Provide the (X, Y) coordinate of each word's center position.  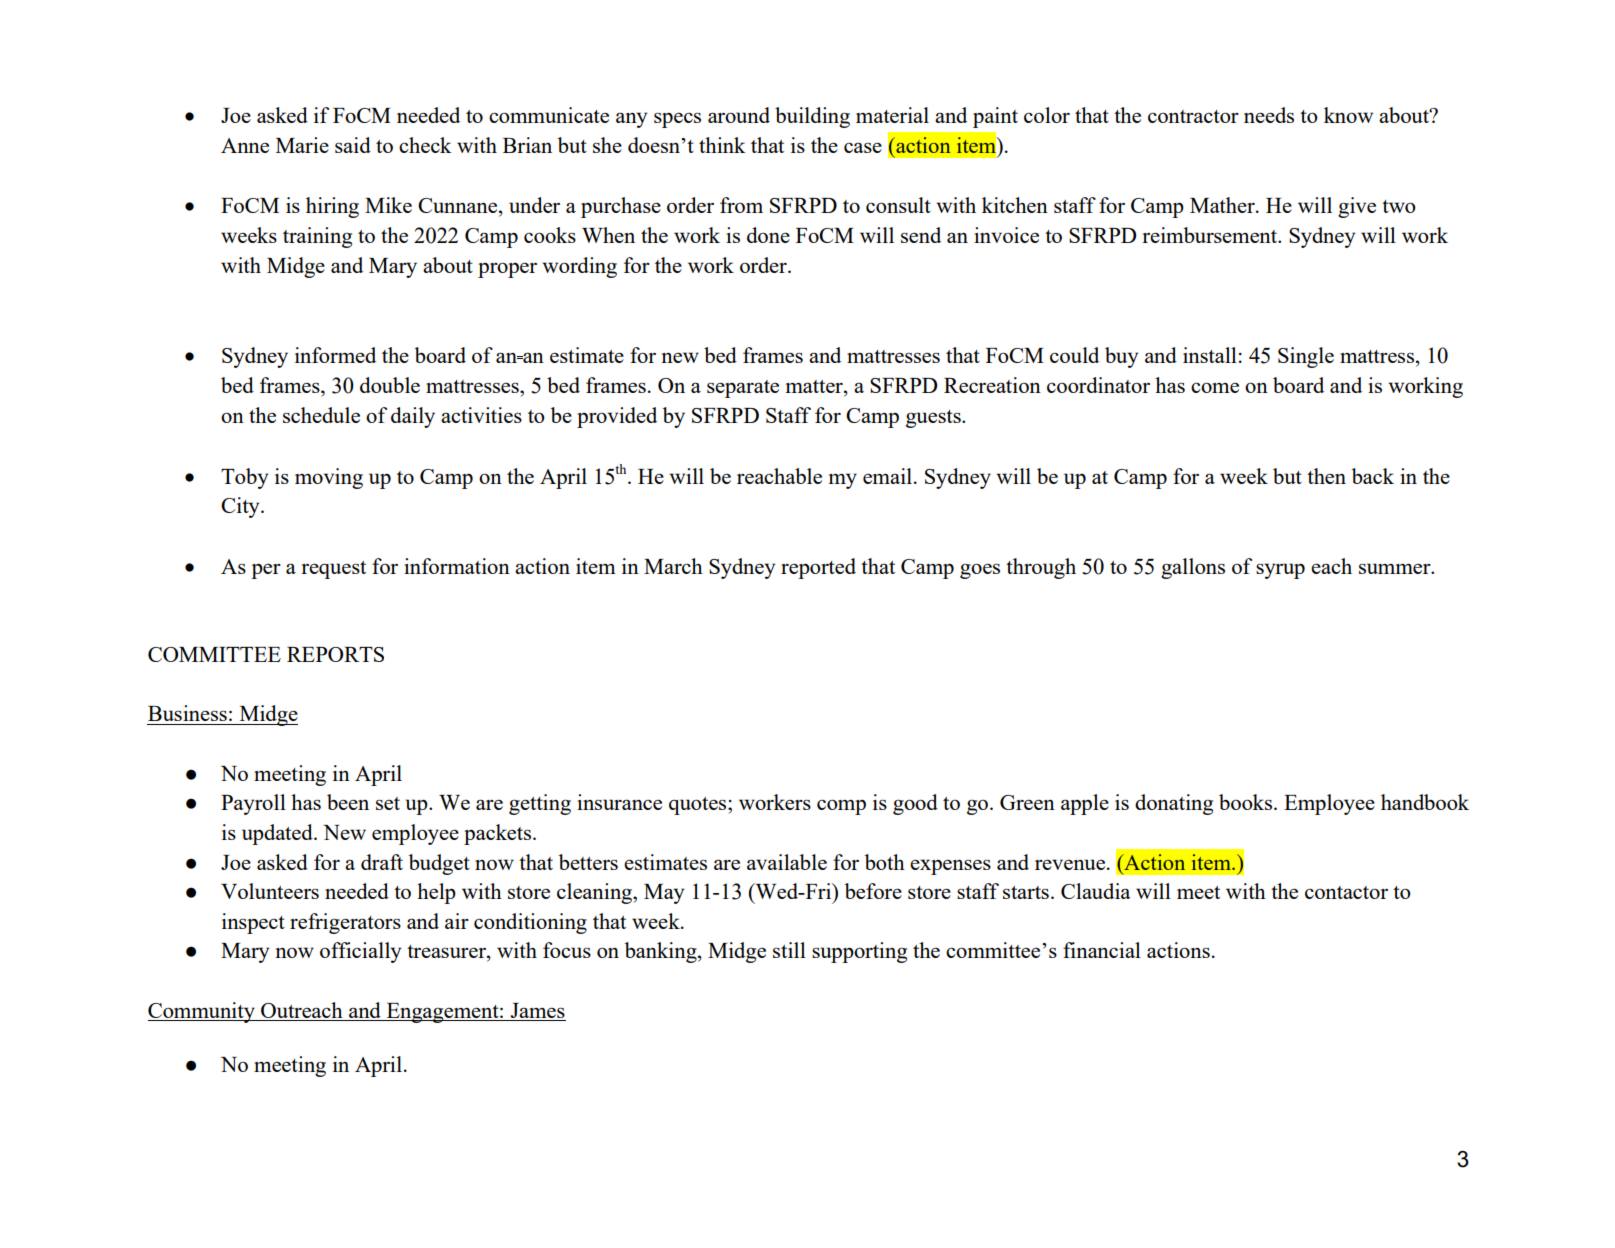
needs (1269, 115)
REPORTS (335, 654)
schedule (321, 415)
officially (360, 952)
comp (841, 807)
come (1215, 387)
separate (743, 389)
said (353, 145)
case (863, 147)
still (789, 950)
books (1247, 802)
